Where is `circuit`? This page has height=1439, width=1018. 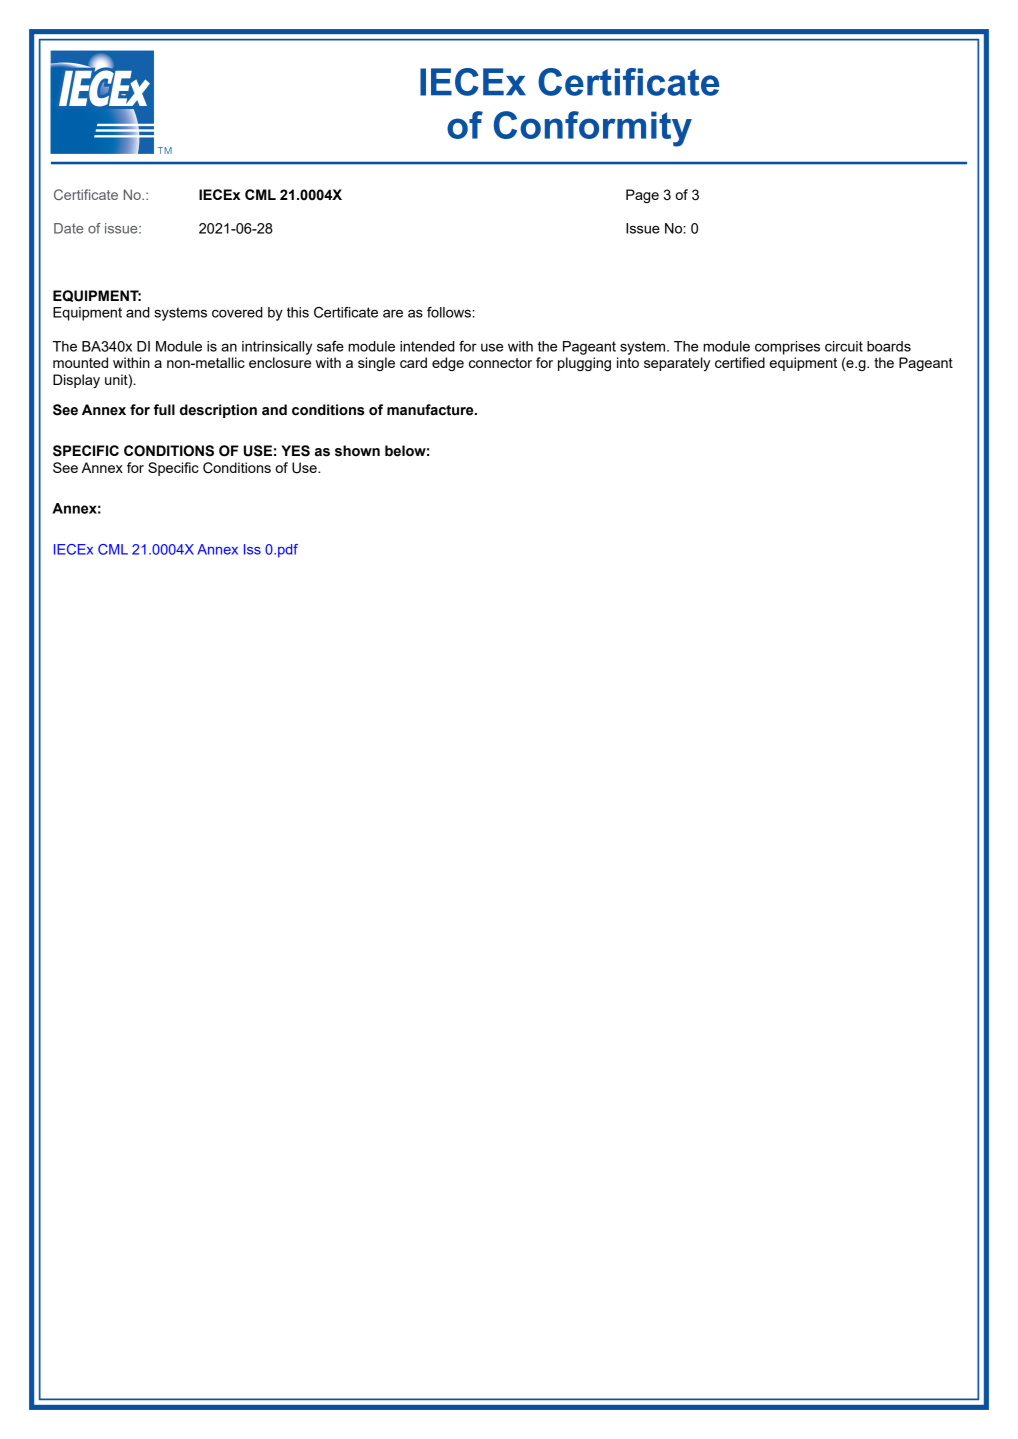
circuit is located at coordinates (844, 346).
